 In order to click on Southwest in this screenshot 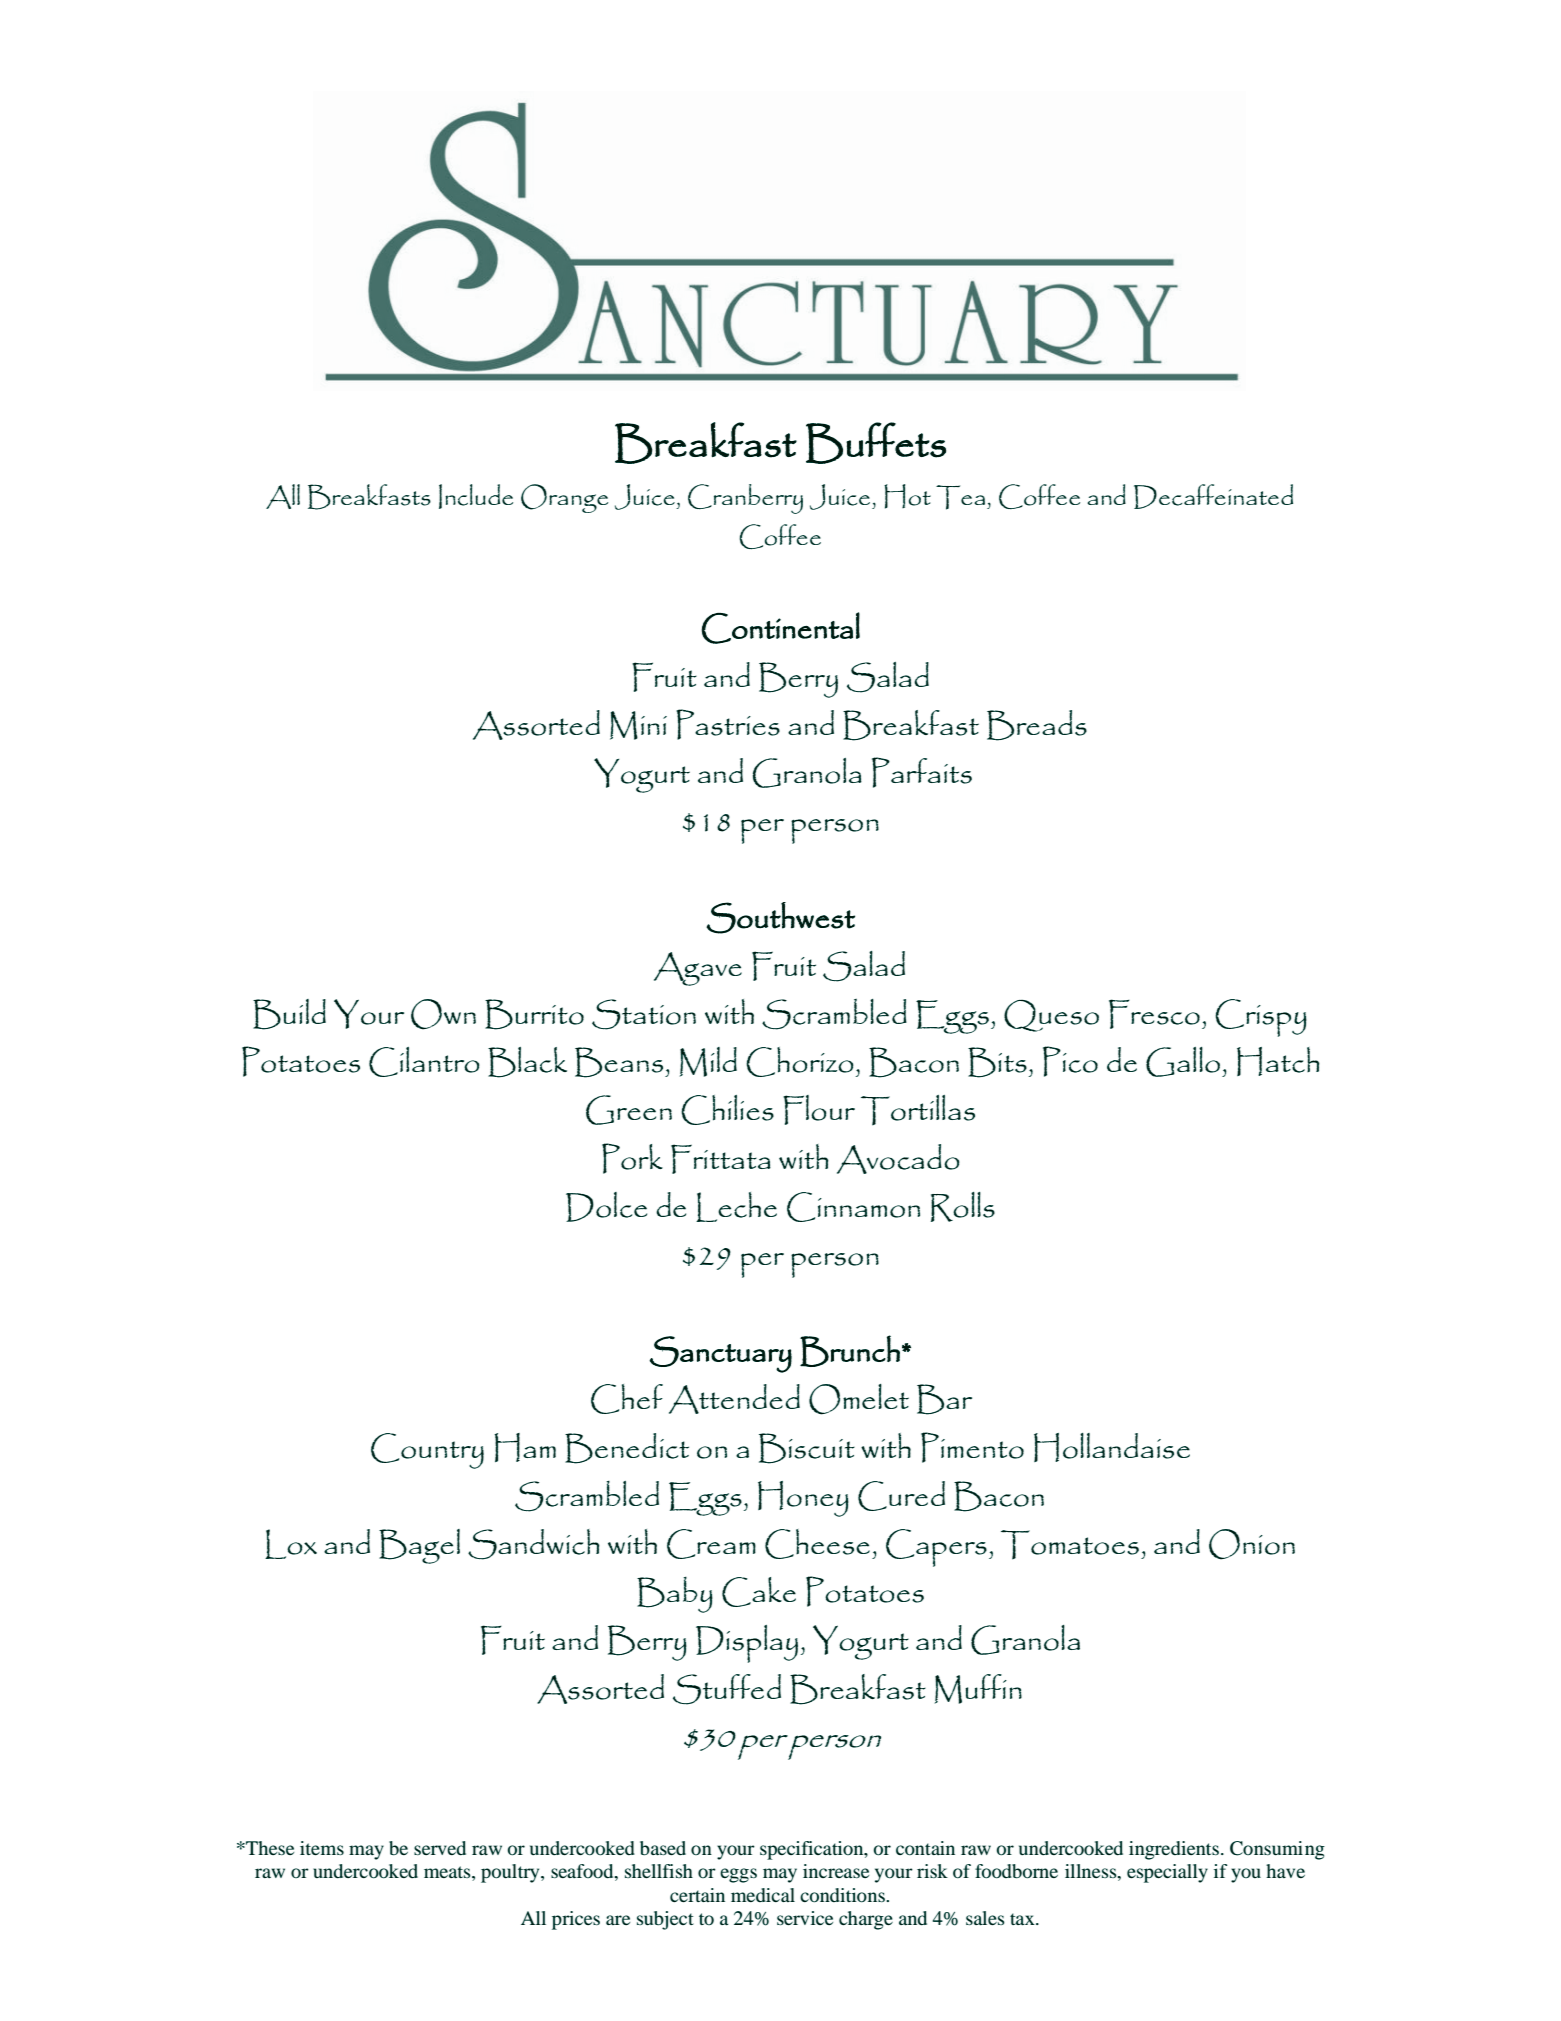, I will do `click(780, 918)`.
